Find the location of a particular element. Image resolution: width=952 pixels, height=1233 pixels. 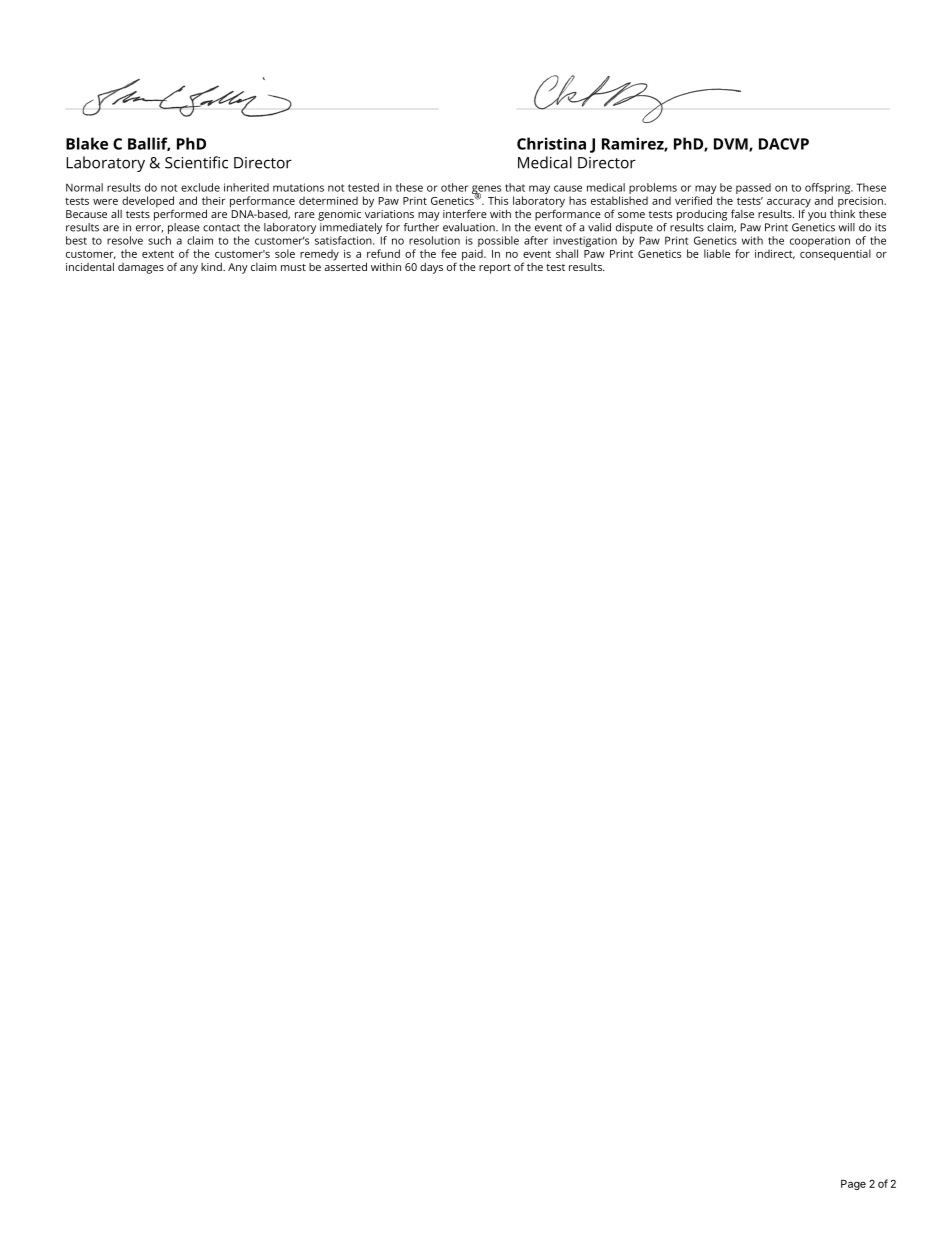

days is located at coordinates (431, 268).
